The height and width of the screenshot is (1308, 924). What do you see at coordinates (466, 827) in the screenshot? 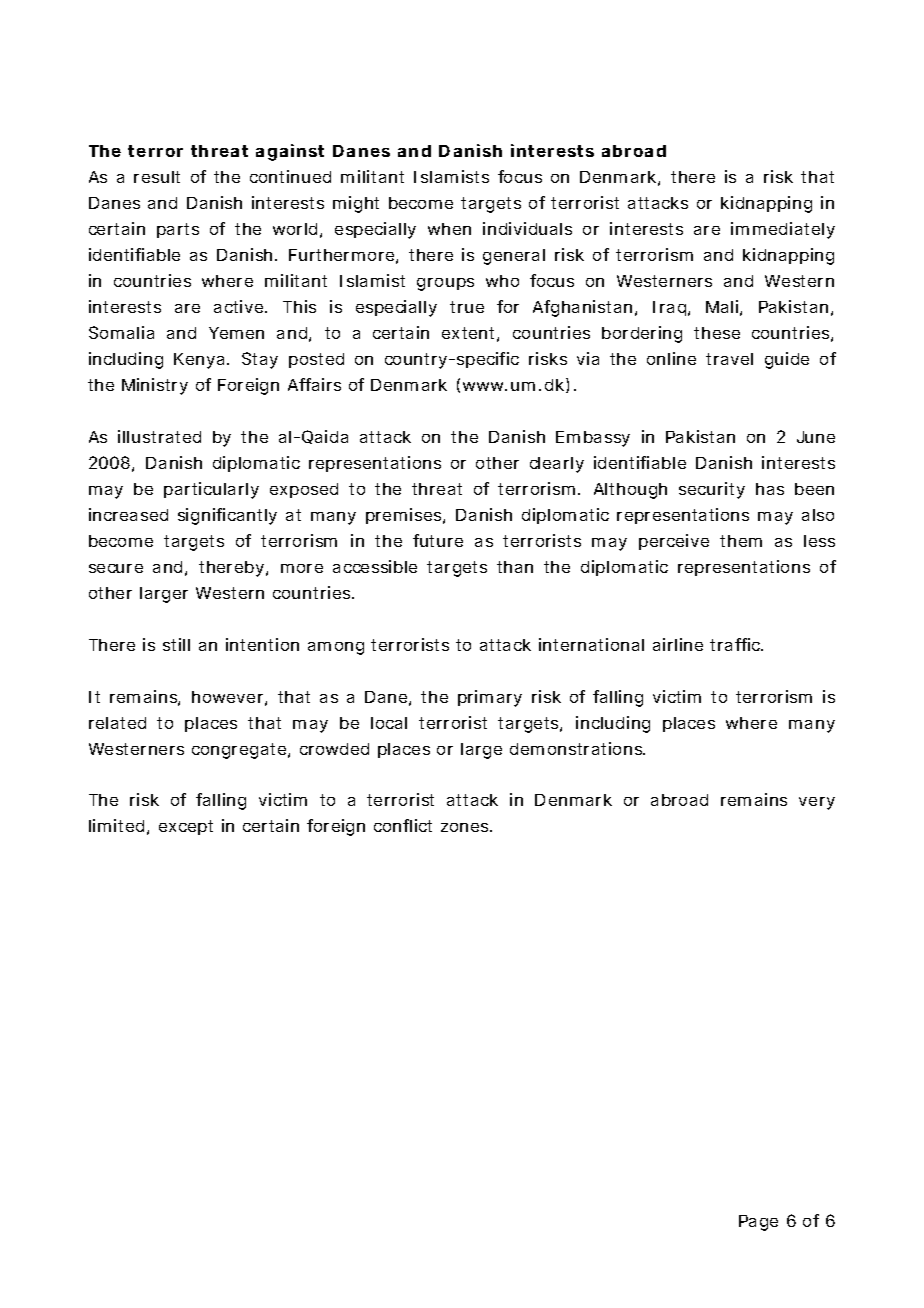
I see `zones` at bounding box center [466, 827].
